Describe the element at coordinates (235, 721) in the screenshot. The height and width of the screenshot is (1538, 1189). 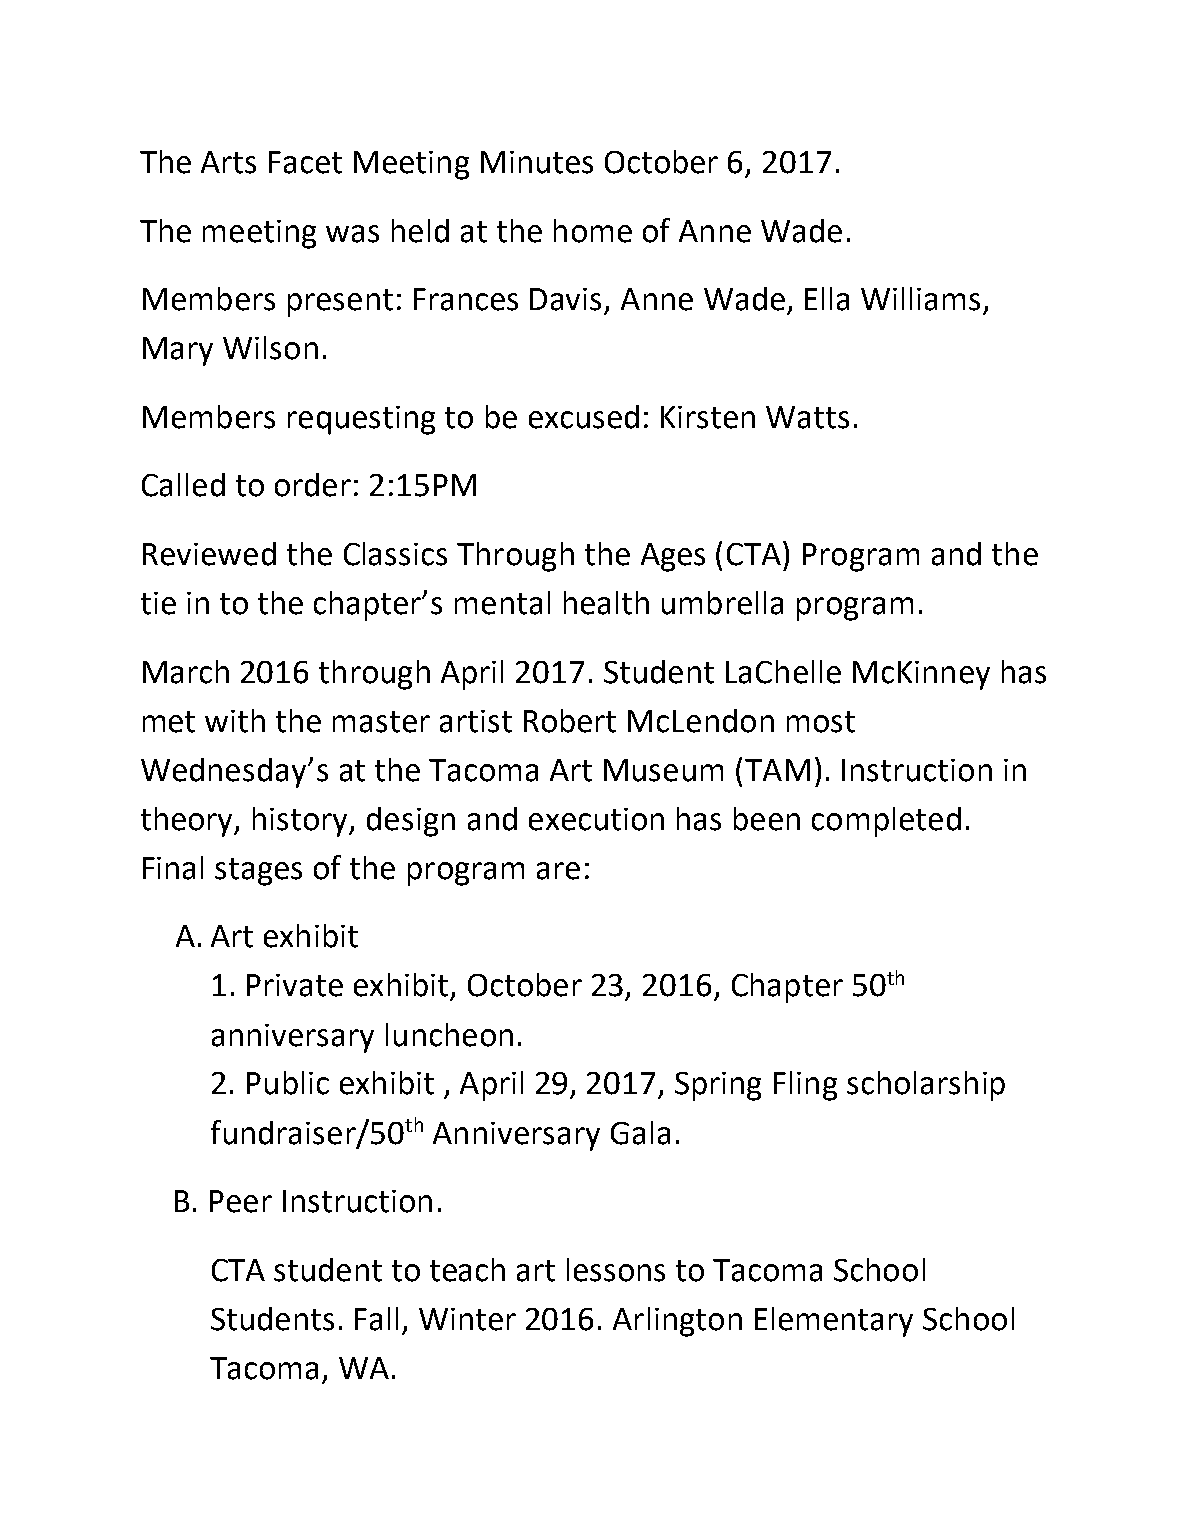
I see `with` at that location.
